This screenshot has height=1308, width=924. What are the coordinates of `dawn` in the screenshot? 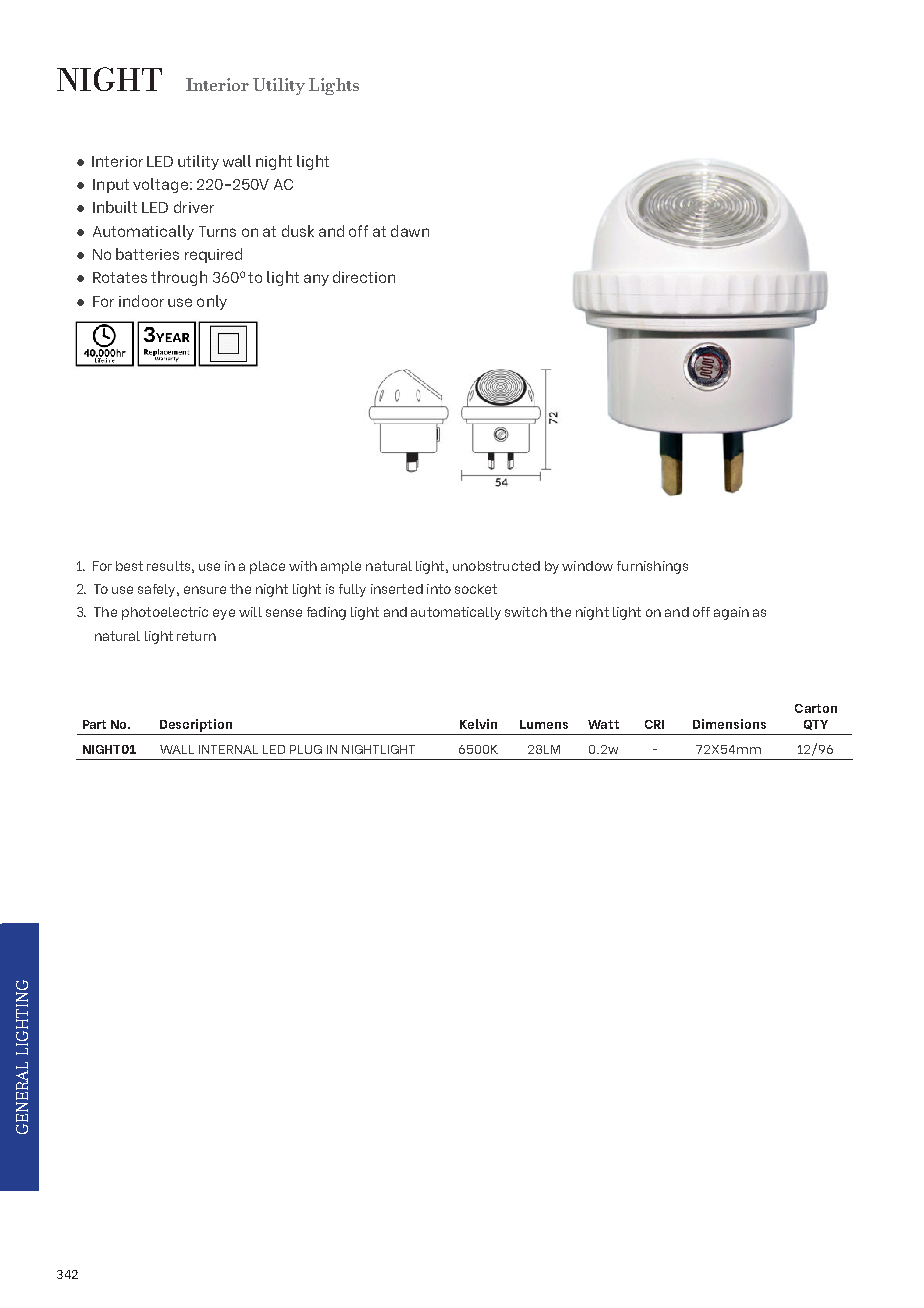 It's located at (410, 231).
